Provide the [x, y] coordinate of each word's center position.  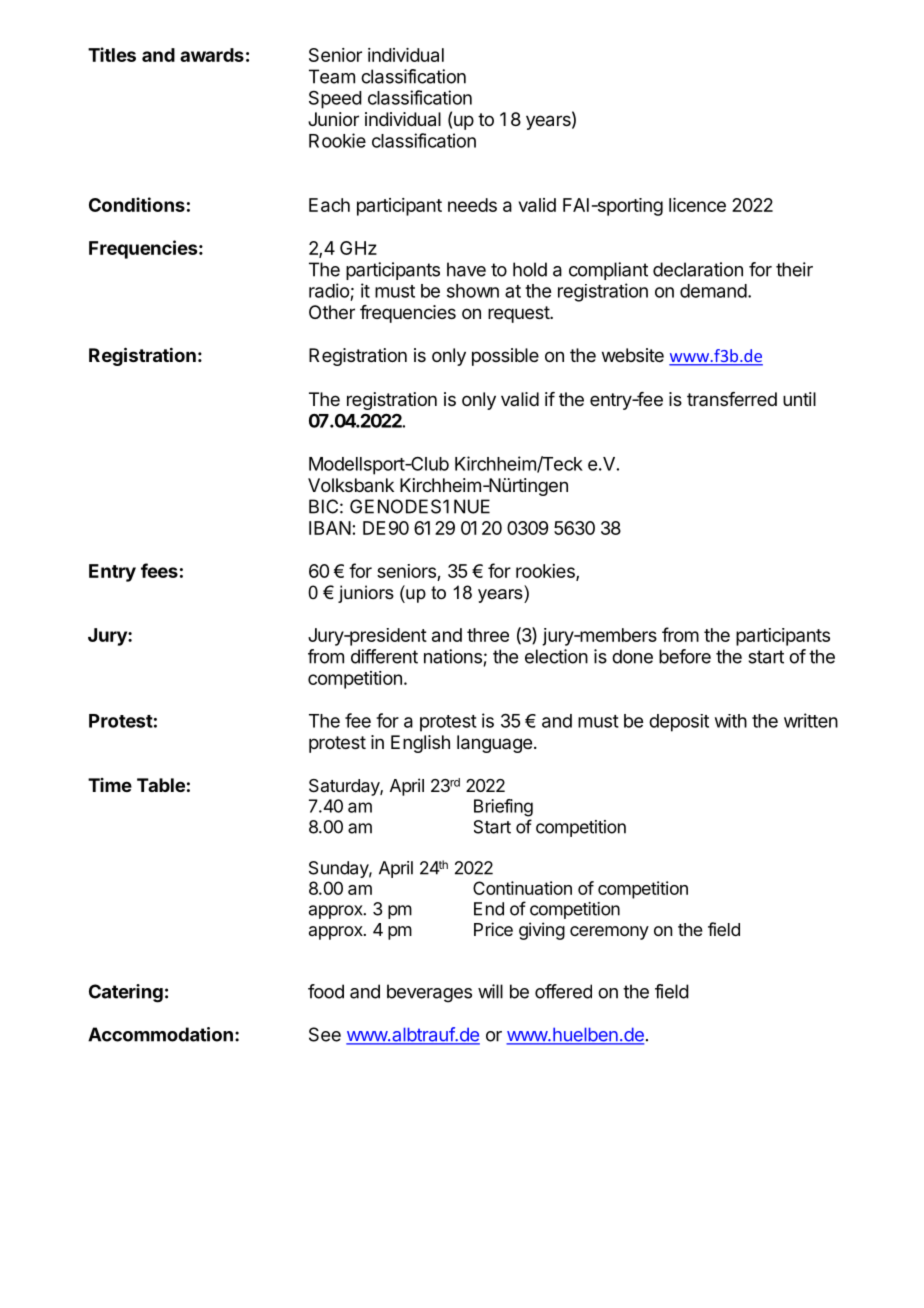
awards [212, 55]
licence [697, 205]
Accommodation [160, 1034]
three [488, 635]
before [685, 656]
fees [159, 570]
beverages [429, 993]
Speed [335, 99]
